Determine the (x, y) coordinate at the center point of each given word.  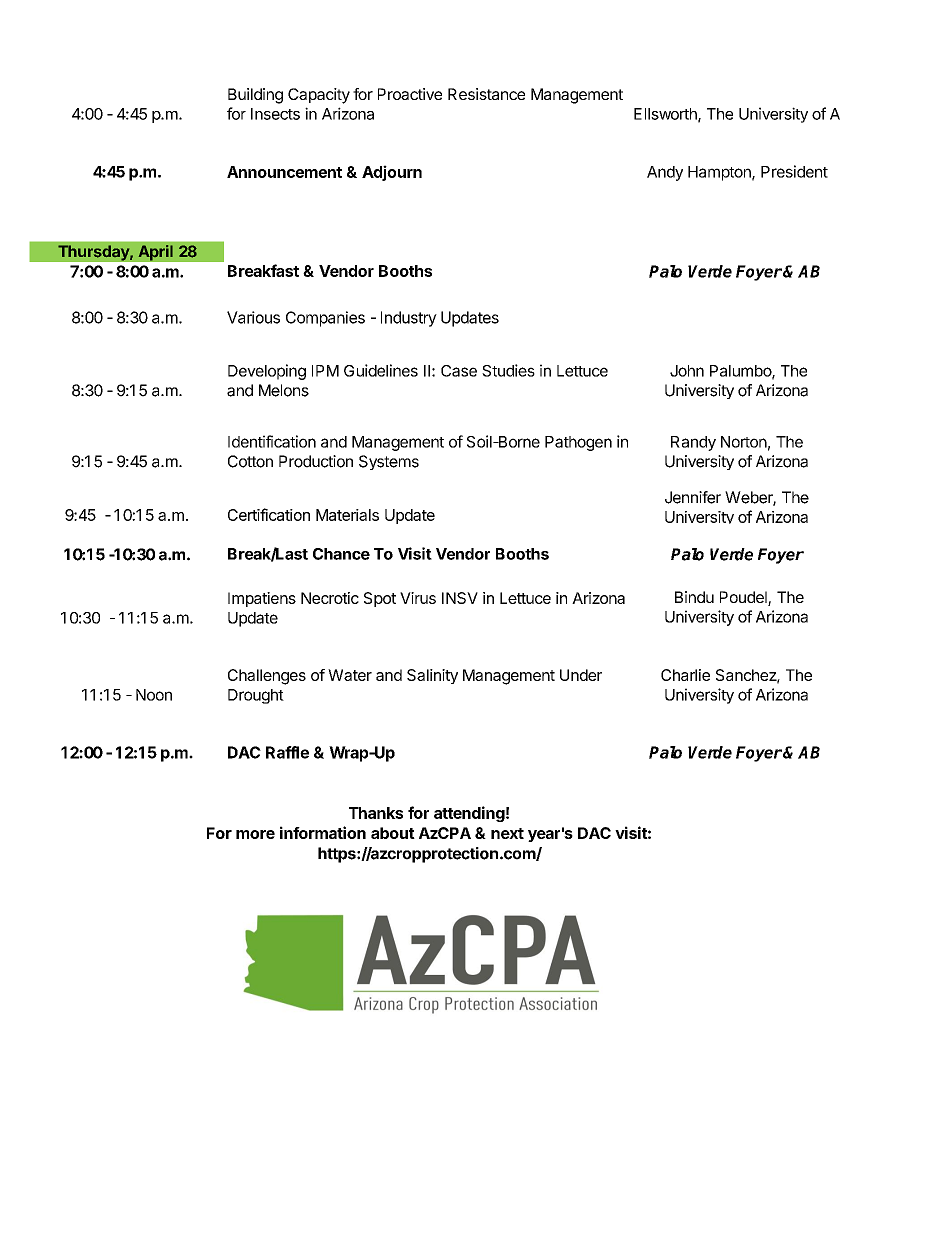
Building (255, 96)
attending (469, 814)
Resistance (486, 94)
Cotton (250, 461)
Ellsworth (666, 115)
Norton (744, 442)
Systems (389, 462)
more (255, 834)
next (507, 833)
